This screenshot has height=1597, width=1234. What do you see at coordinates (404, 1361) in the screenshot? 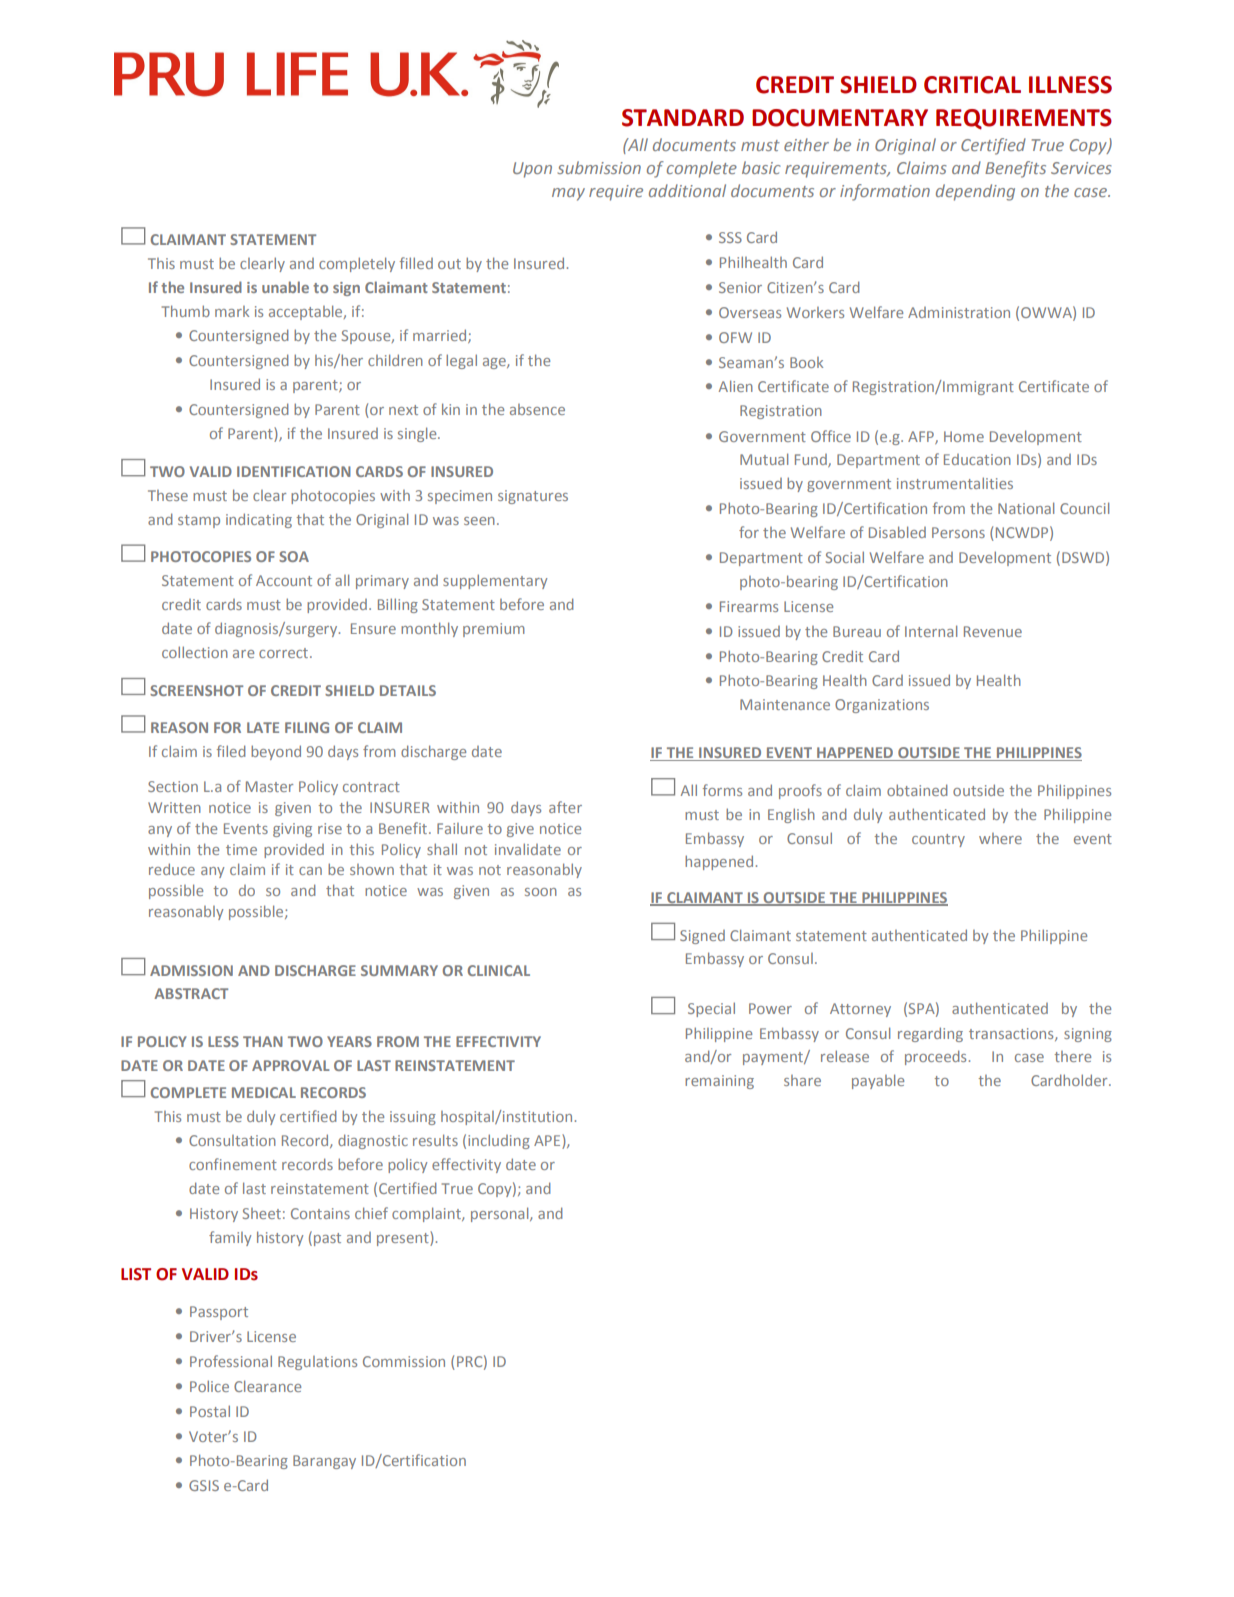
I see `Commission` at bounding box center [404, 1361].
